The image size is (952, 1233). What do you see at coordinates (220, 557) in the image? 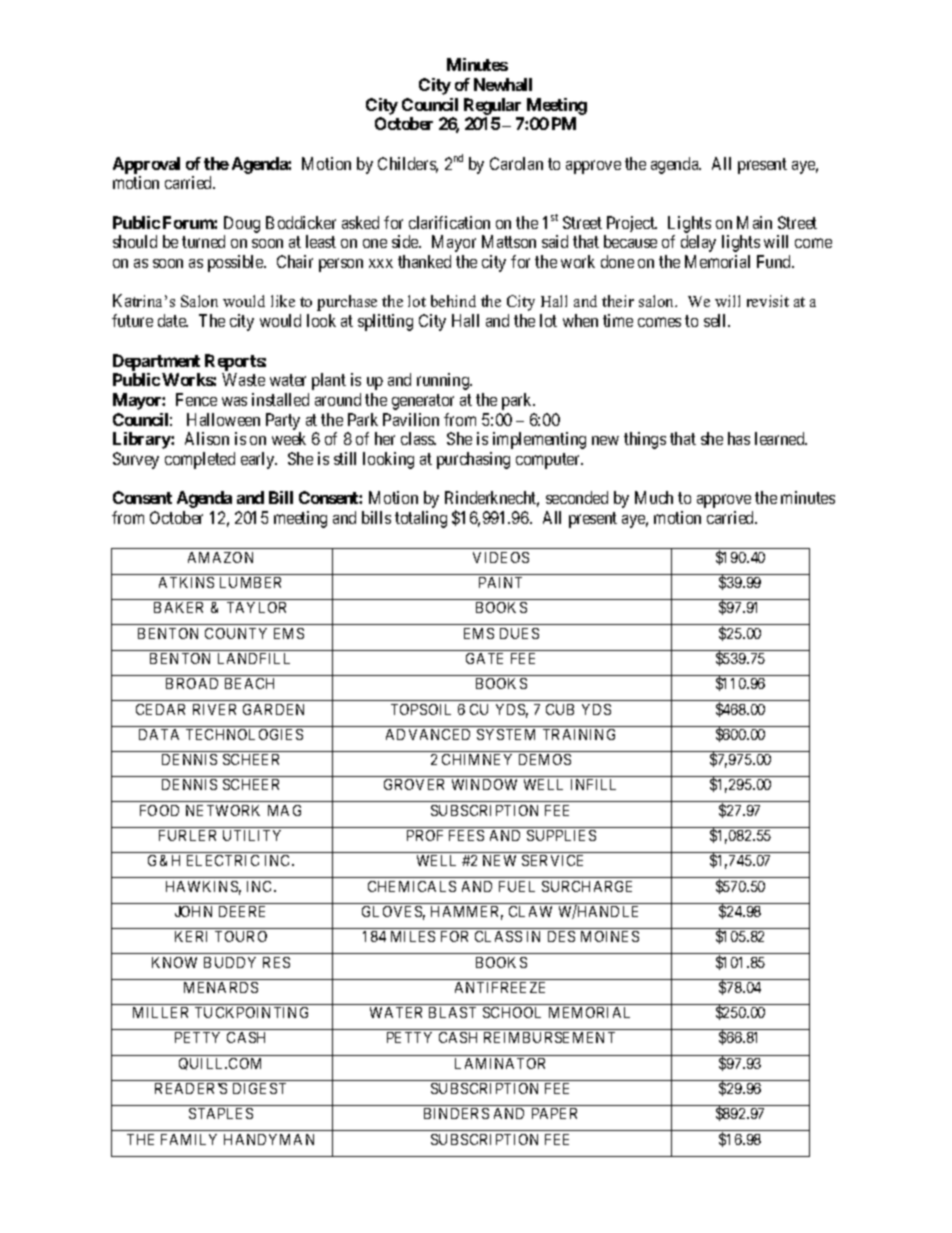
I see `AMAZON` at bounding box center [220, 557].
